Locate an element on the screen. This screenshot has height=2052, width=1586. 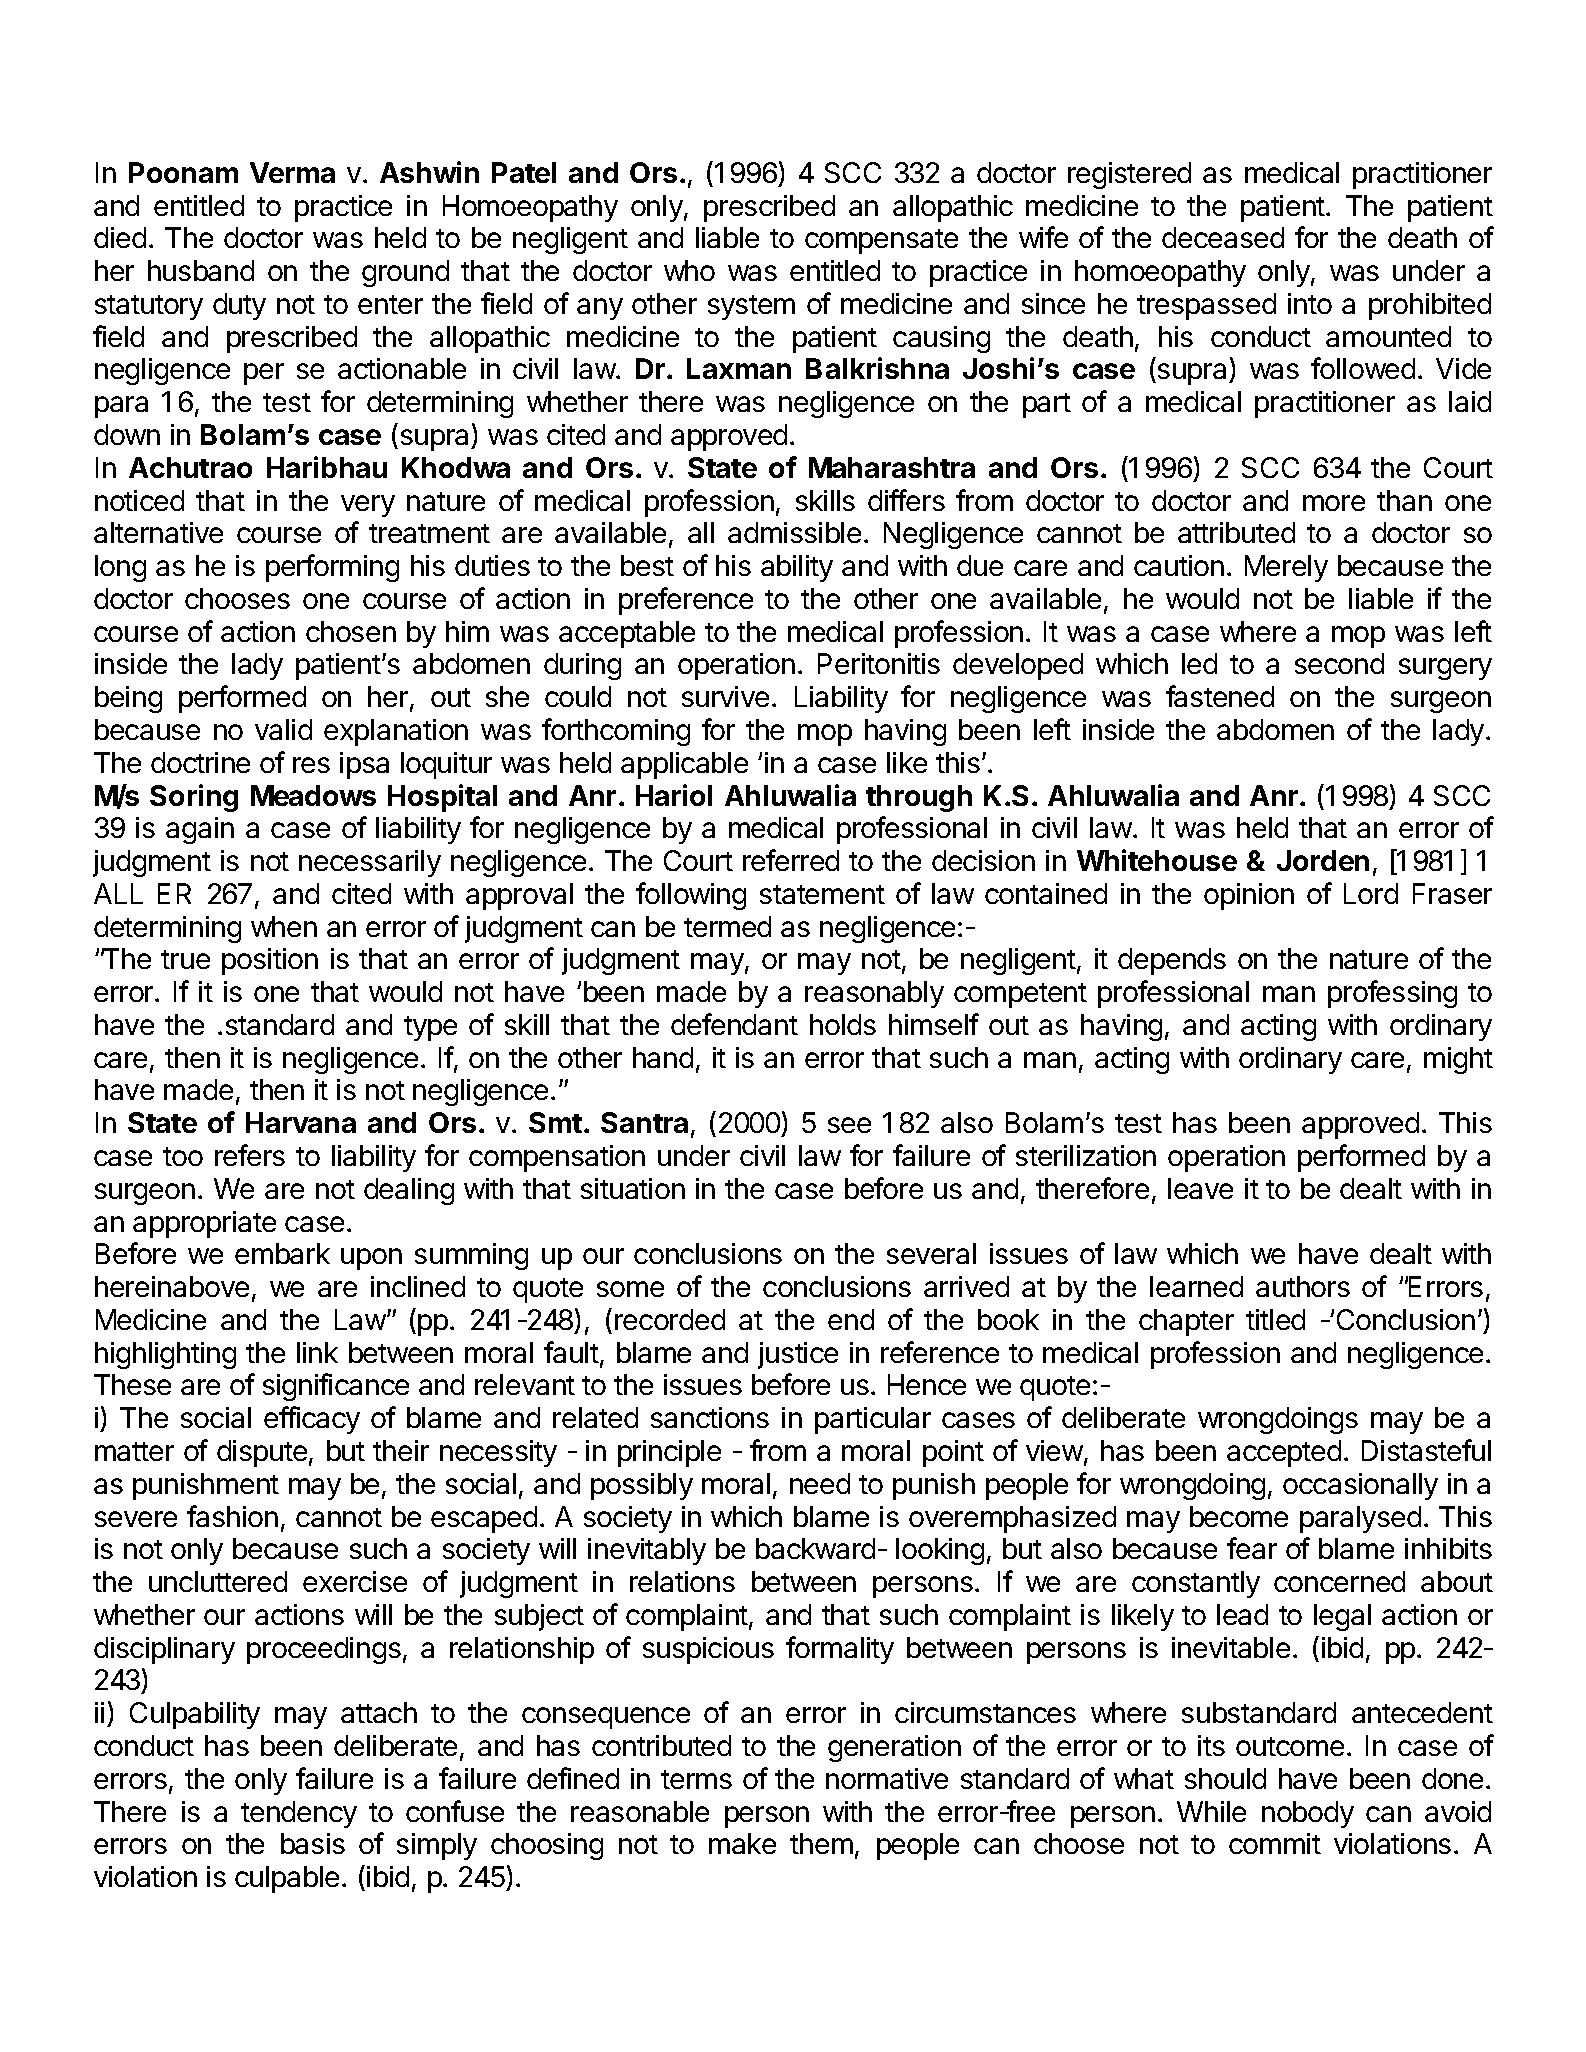
Verma is located at coordinates (292, 172).
